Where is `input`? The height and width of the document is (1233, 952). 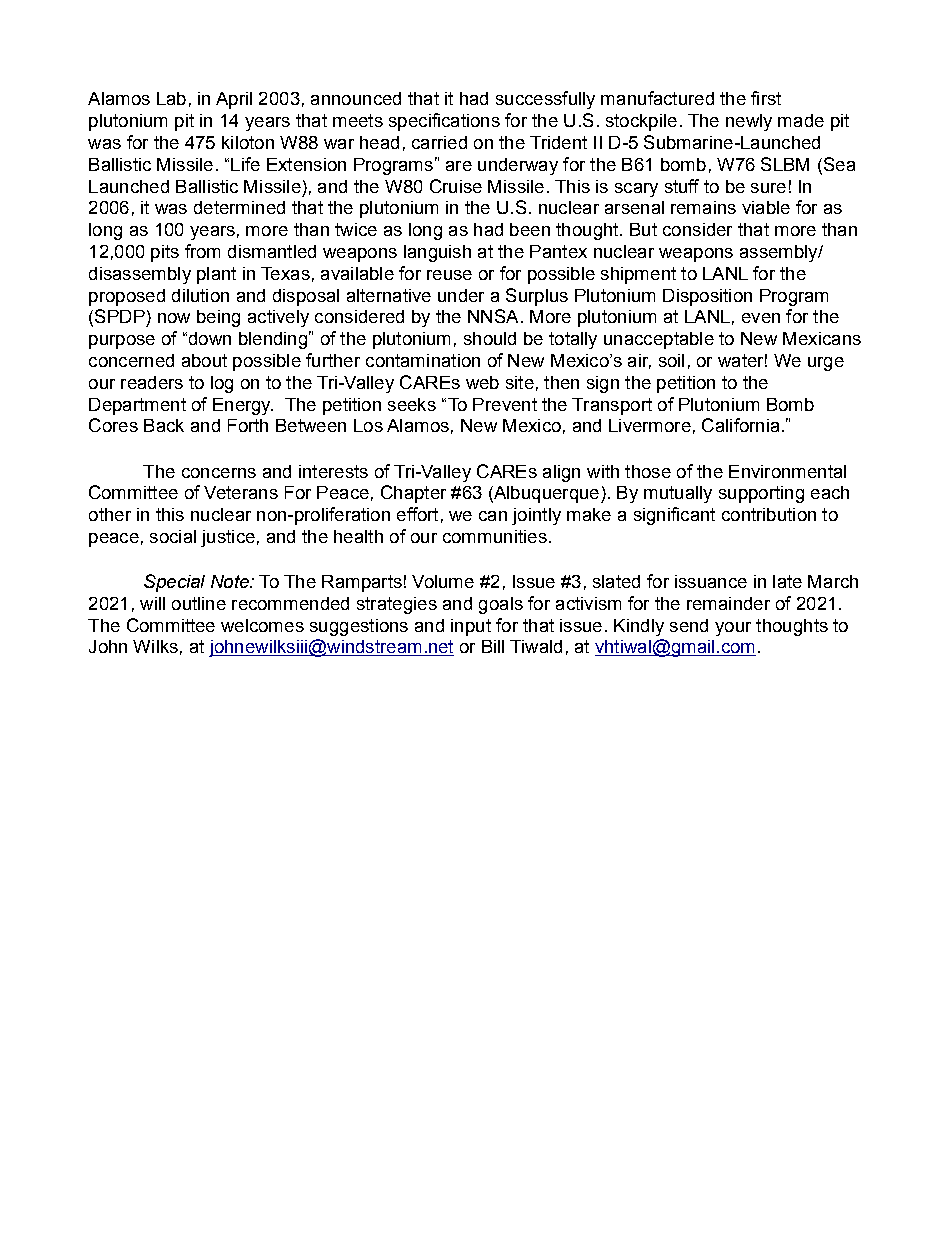 input is located at coordinates (471, 627).
